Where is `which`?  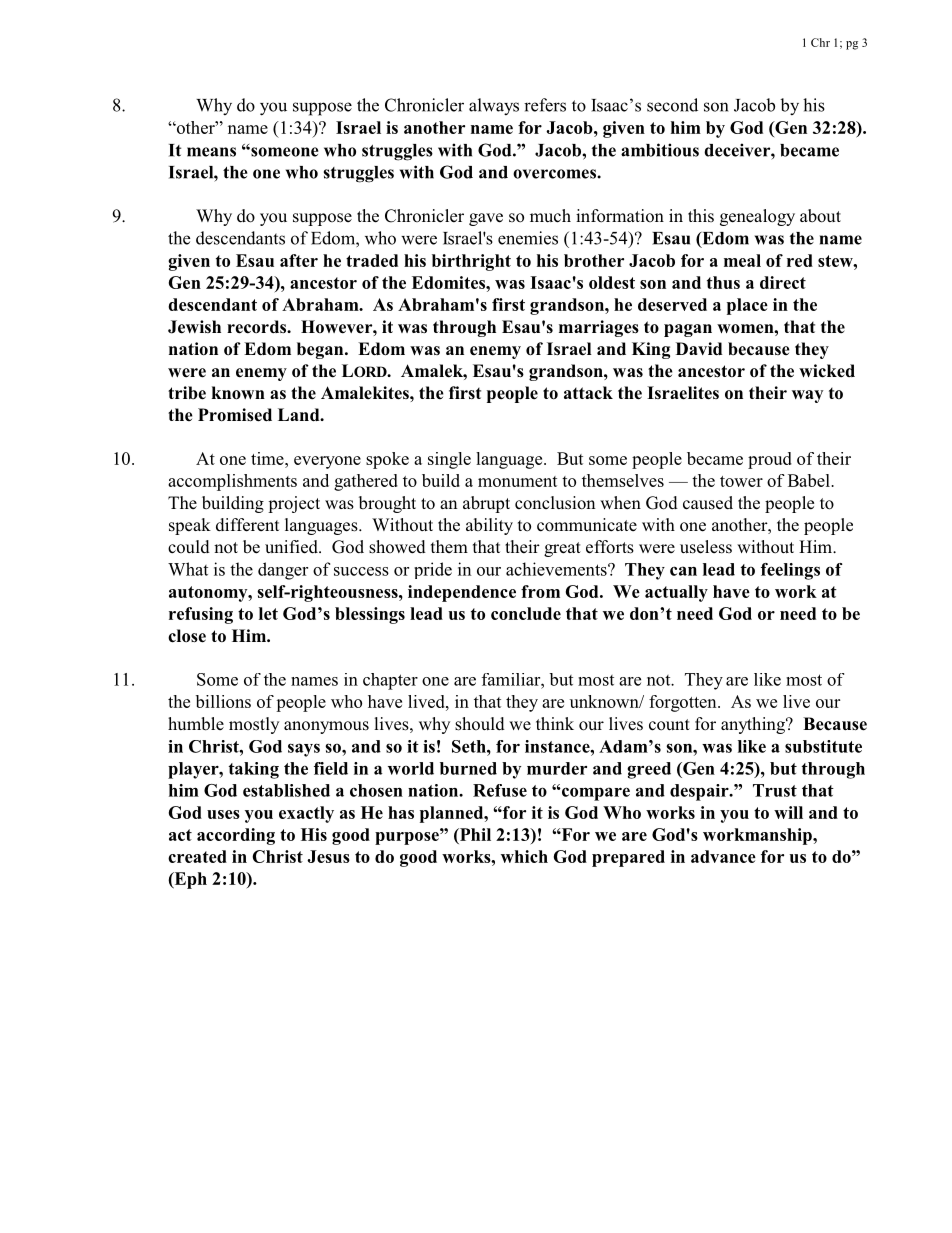 which is located at coordinates (524, 856).
